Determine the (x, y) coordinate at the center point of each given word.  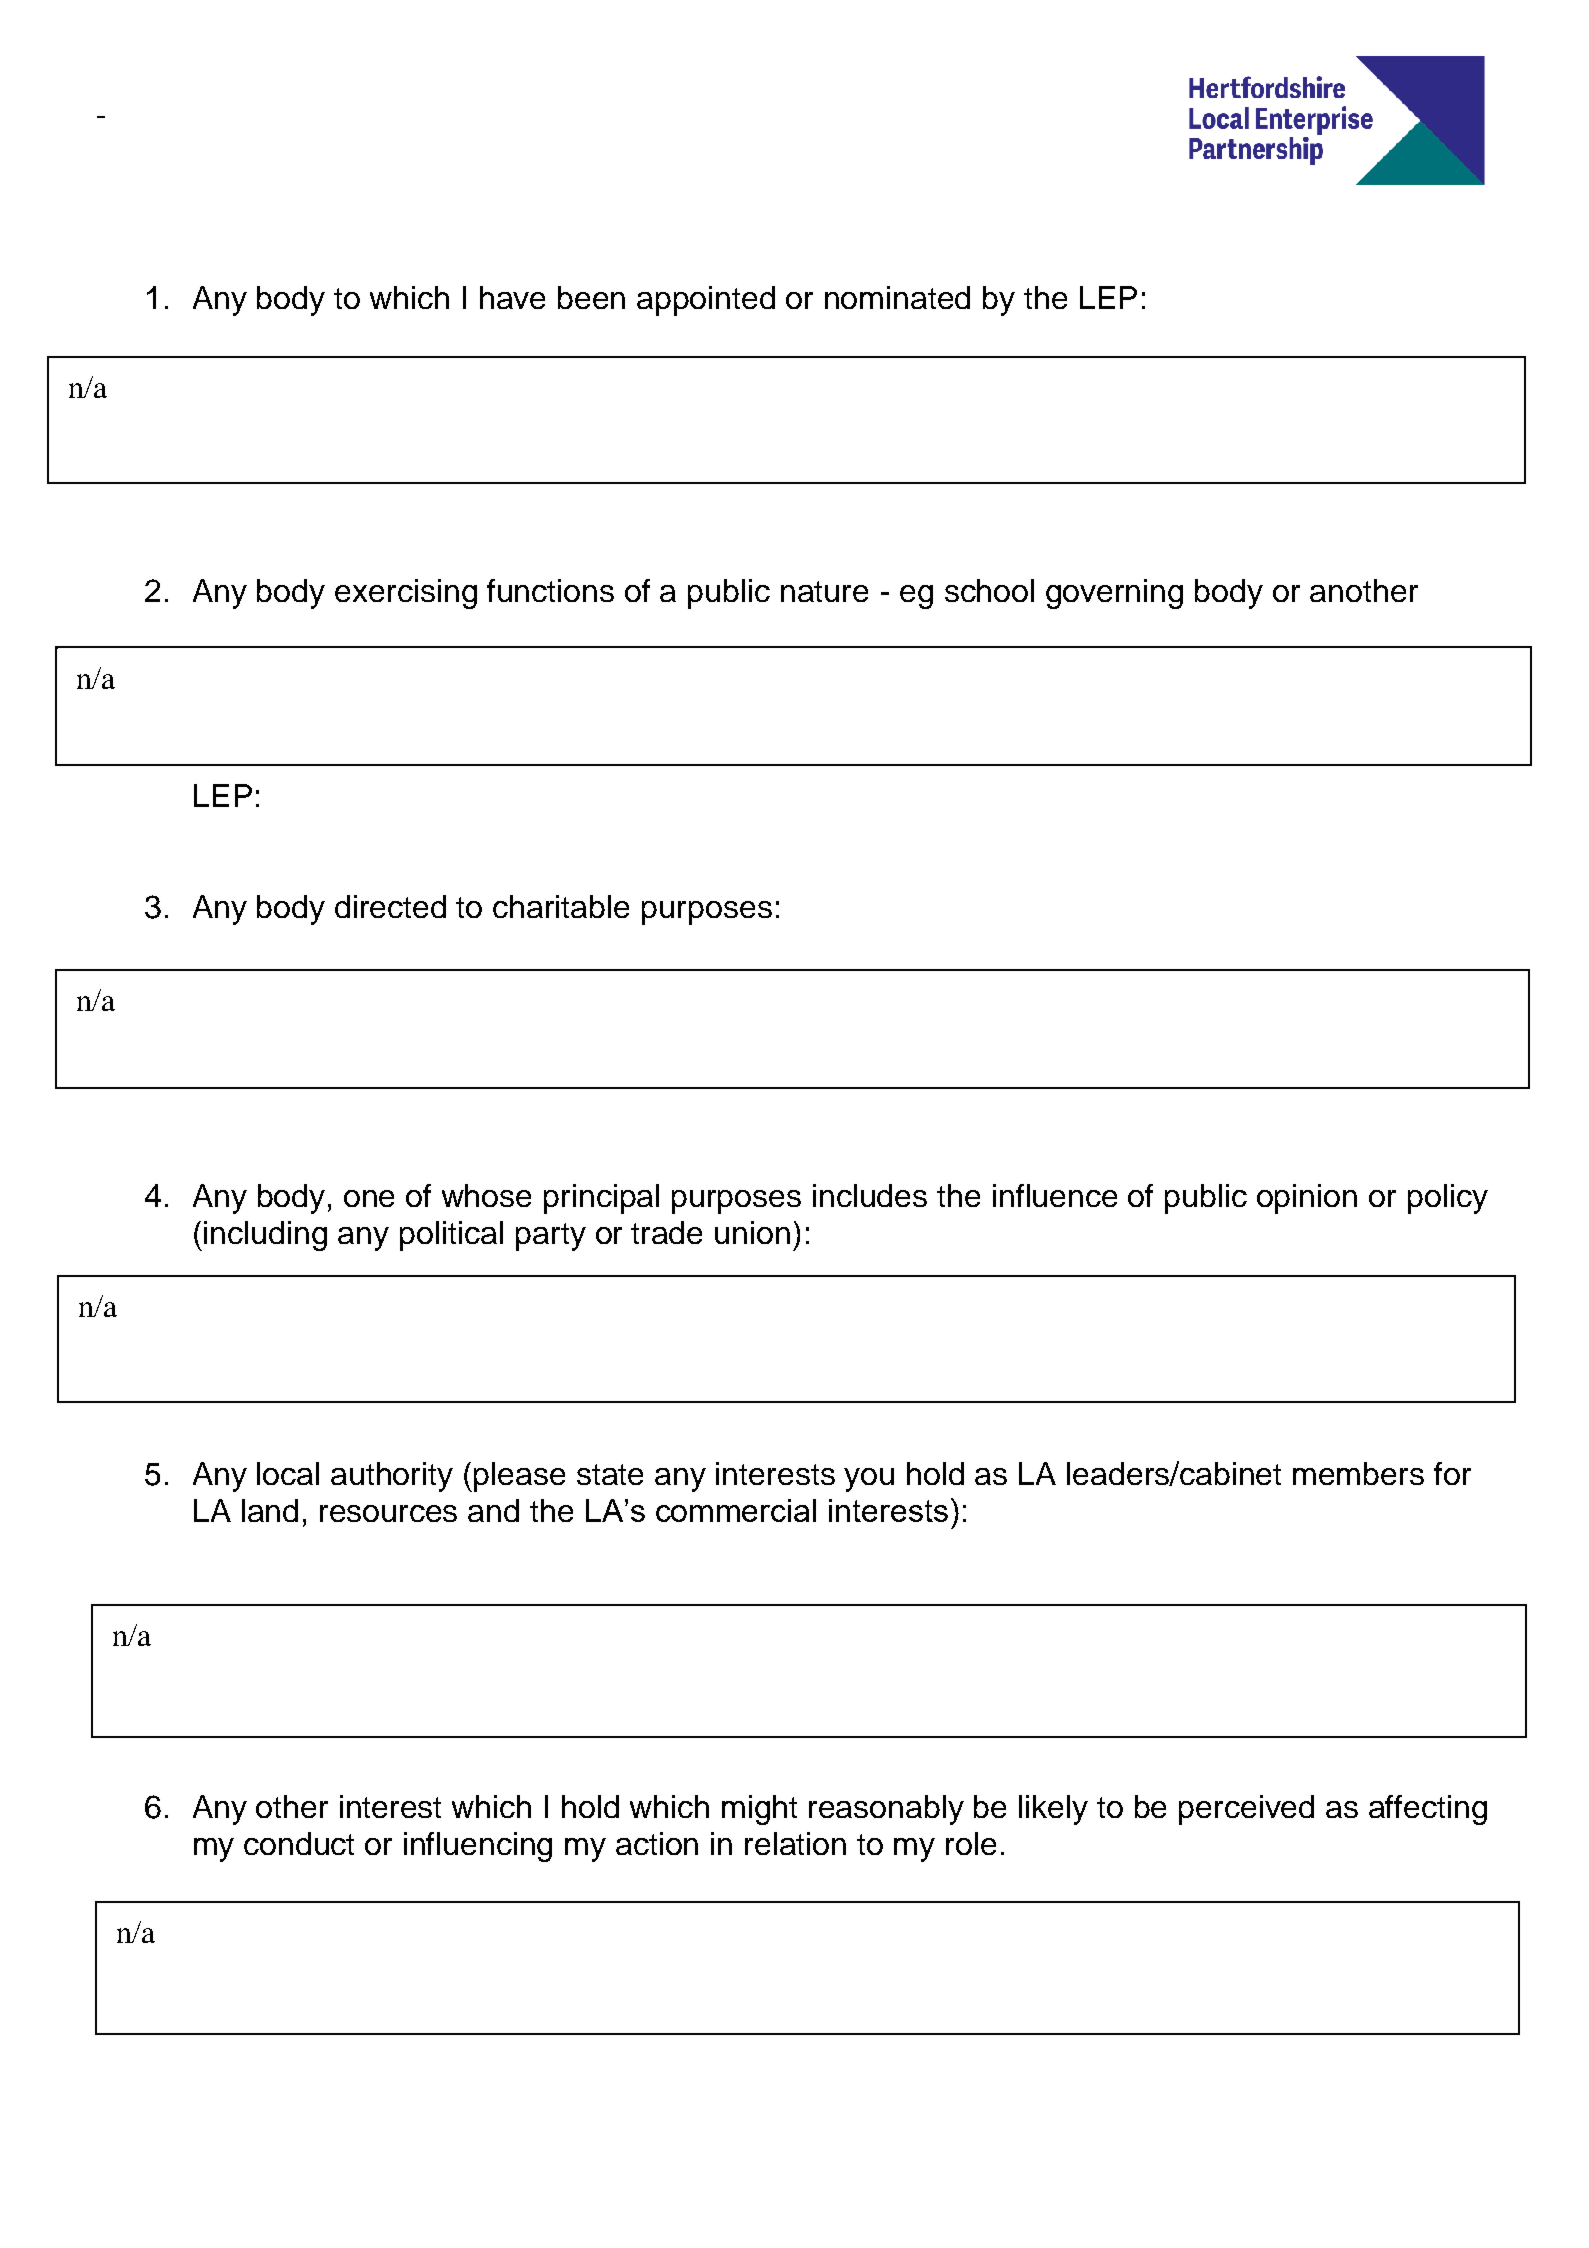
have (512, 297)
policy (1448, 1199)
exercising (406, 594)
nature (824, 591)
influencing (478, 1847)
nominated (897, 297)
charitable (561, 906)
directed (390, 906)
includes (870, 1195)
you (869, 1480)
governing (1114, 594)
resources (388, 1513)
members (1358, 1473)
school (989, 590)
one (369, 1198)
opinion (1307, 1199)
